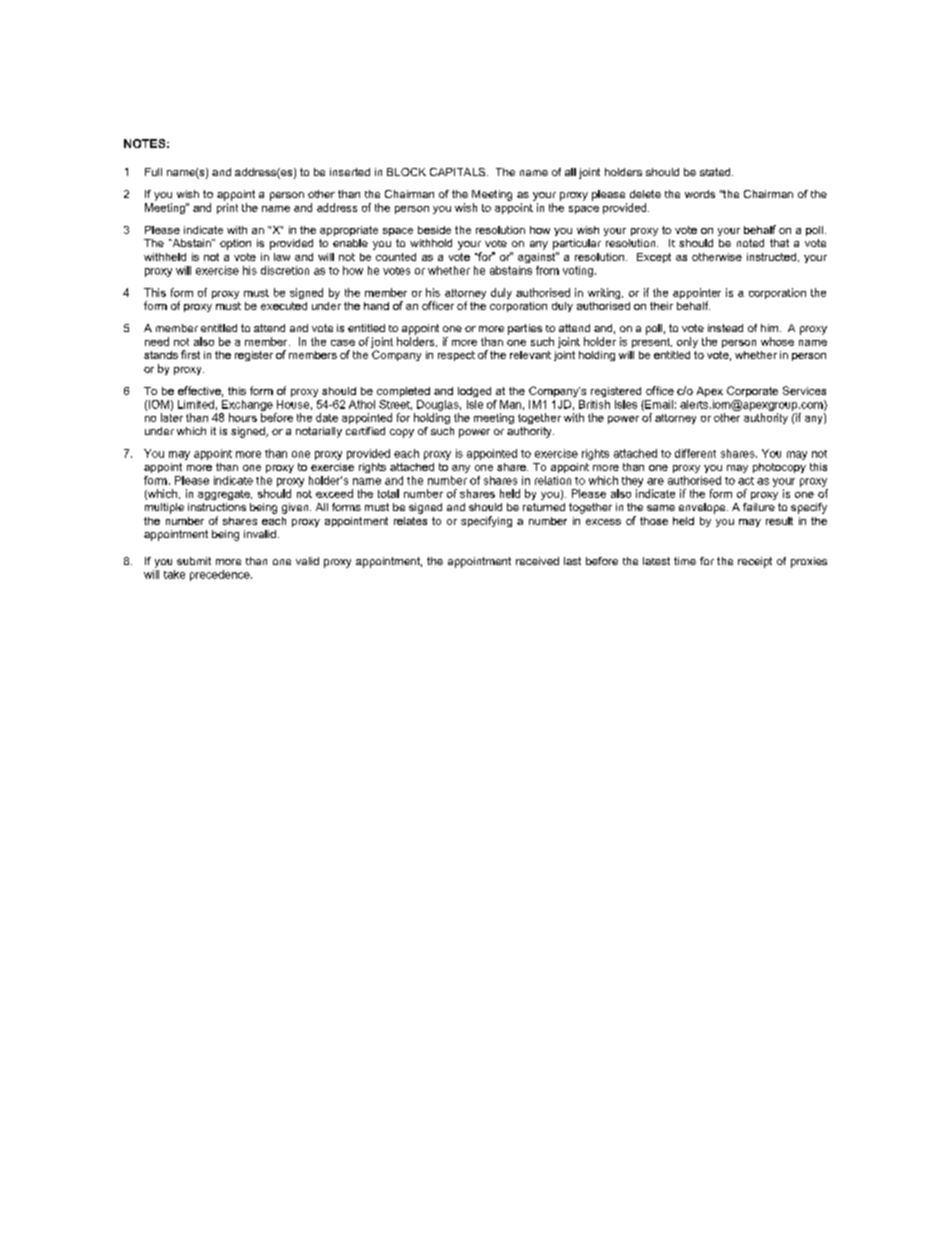  What do you see at coordinates (459, 172) in the image?
I see `CAPITALS` at bounding box center [459, 172].
